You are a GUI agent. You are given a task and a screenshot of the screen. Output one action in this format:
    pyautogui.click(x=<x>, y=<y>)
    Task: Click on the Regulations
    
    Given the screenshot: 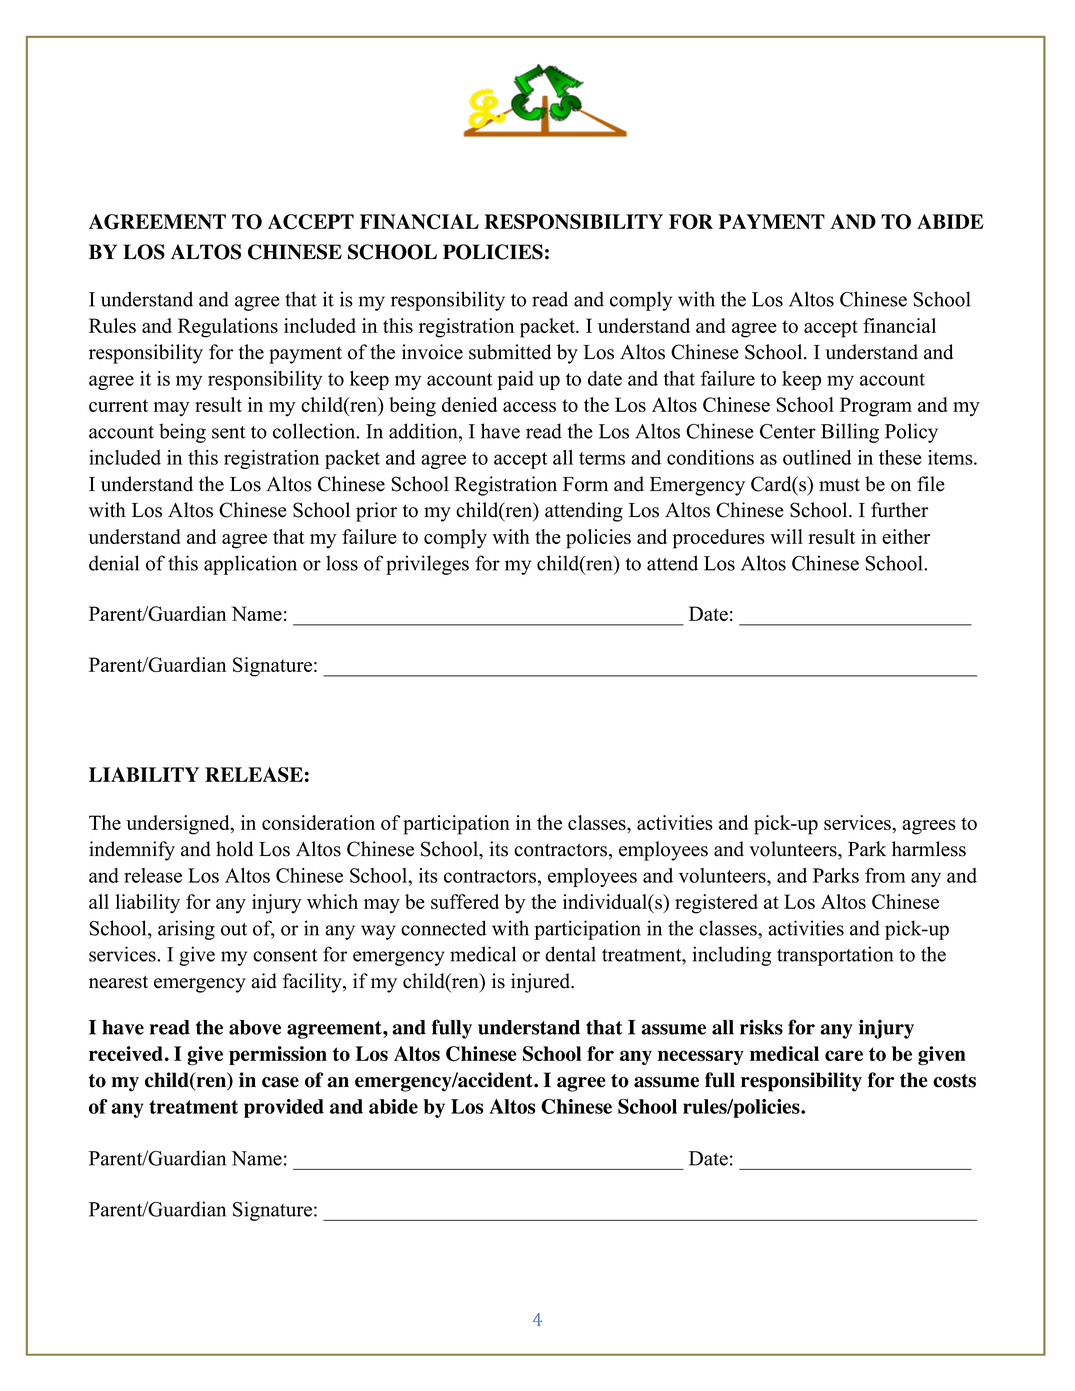 What is the action you would take?
    pyautogui.click(x=228, y=328)
